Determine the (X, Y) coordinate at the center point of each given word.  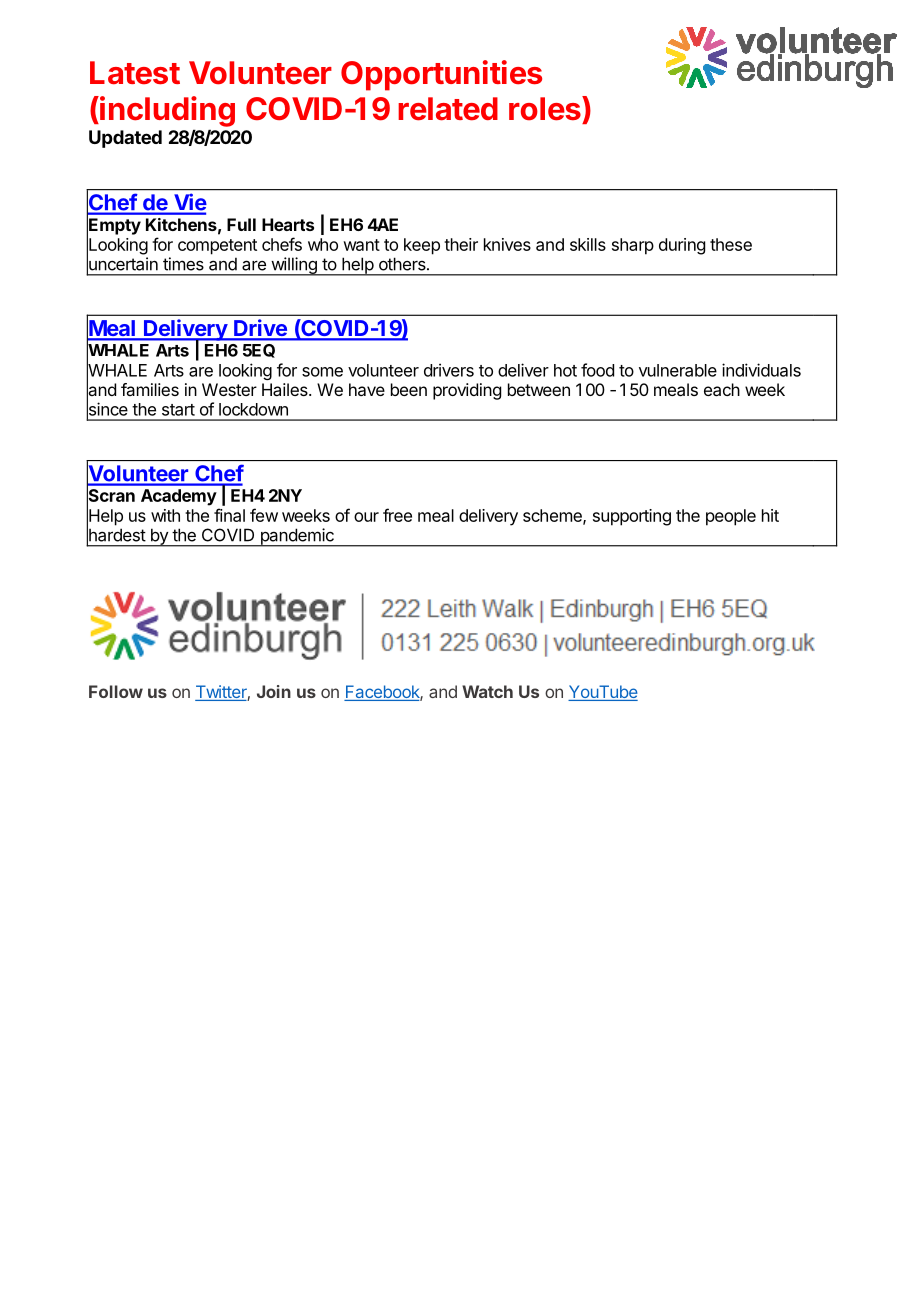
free (397, 515)
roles (546, 108)
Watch (487, 691)
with (165, 515)
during (682, 246)
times (183, 264)
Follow (116, 691)
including (166, 111)
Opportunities (441, 75)
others (403, 264)
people (731, 517)
